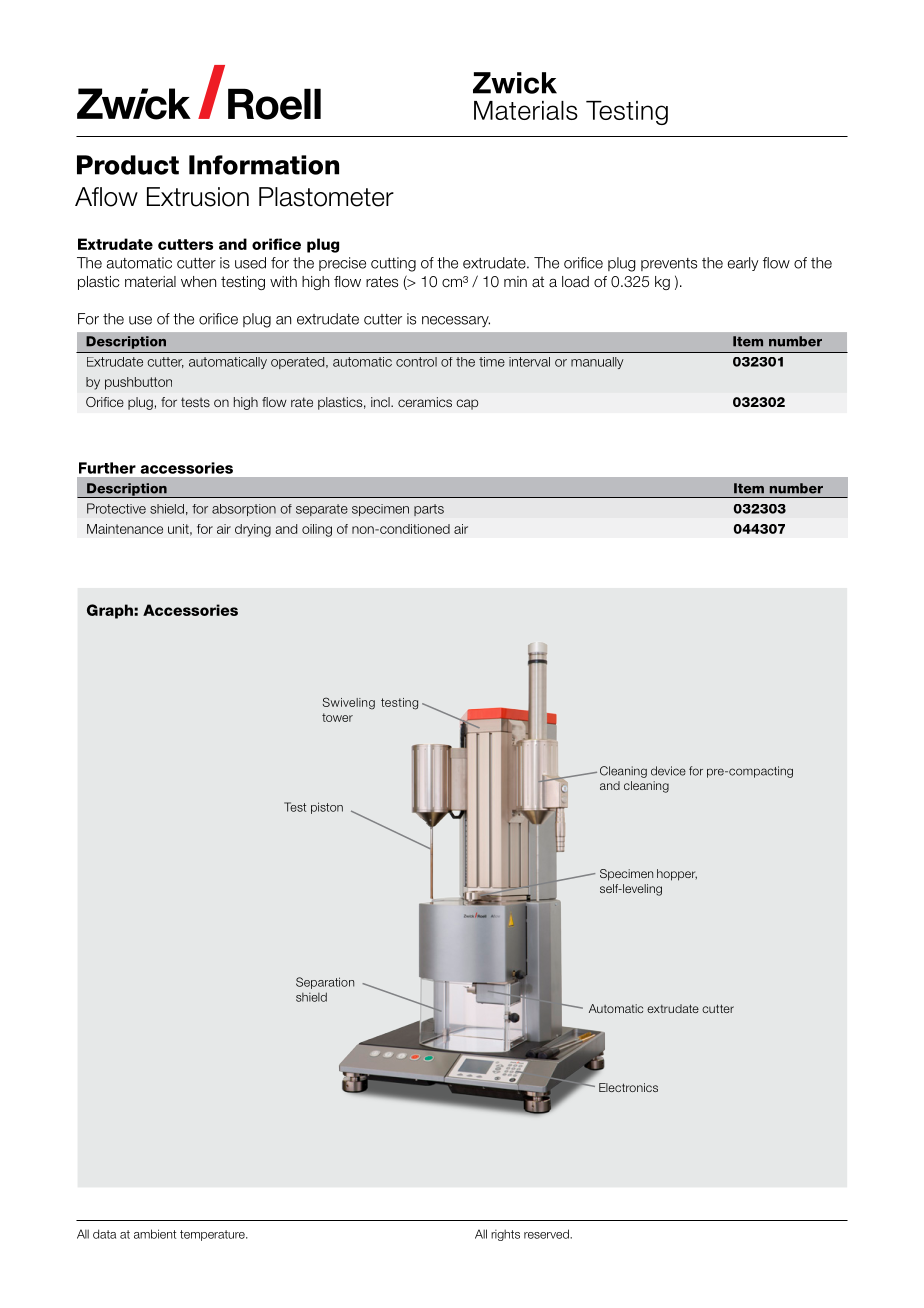 Image resolution: width=924 pixels, height=1308 pixels. Describe the element at coordinates (138, 383) in the screenshot. I see `pushbutton` at that location.
